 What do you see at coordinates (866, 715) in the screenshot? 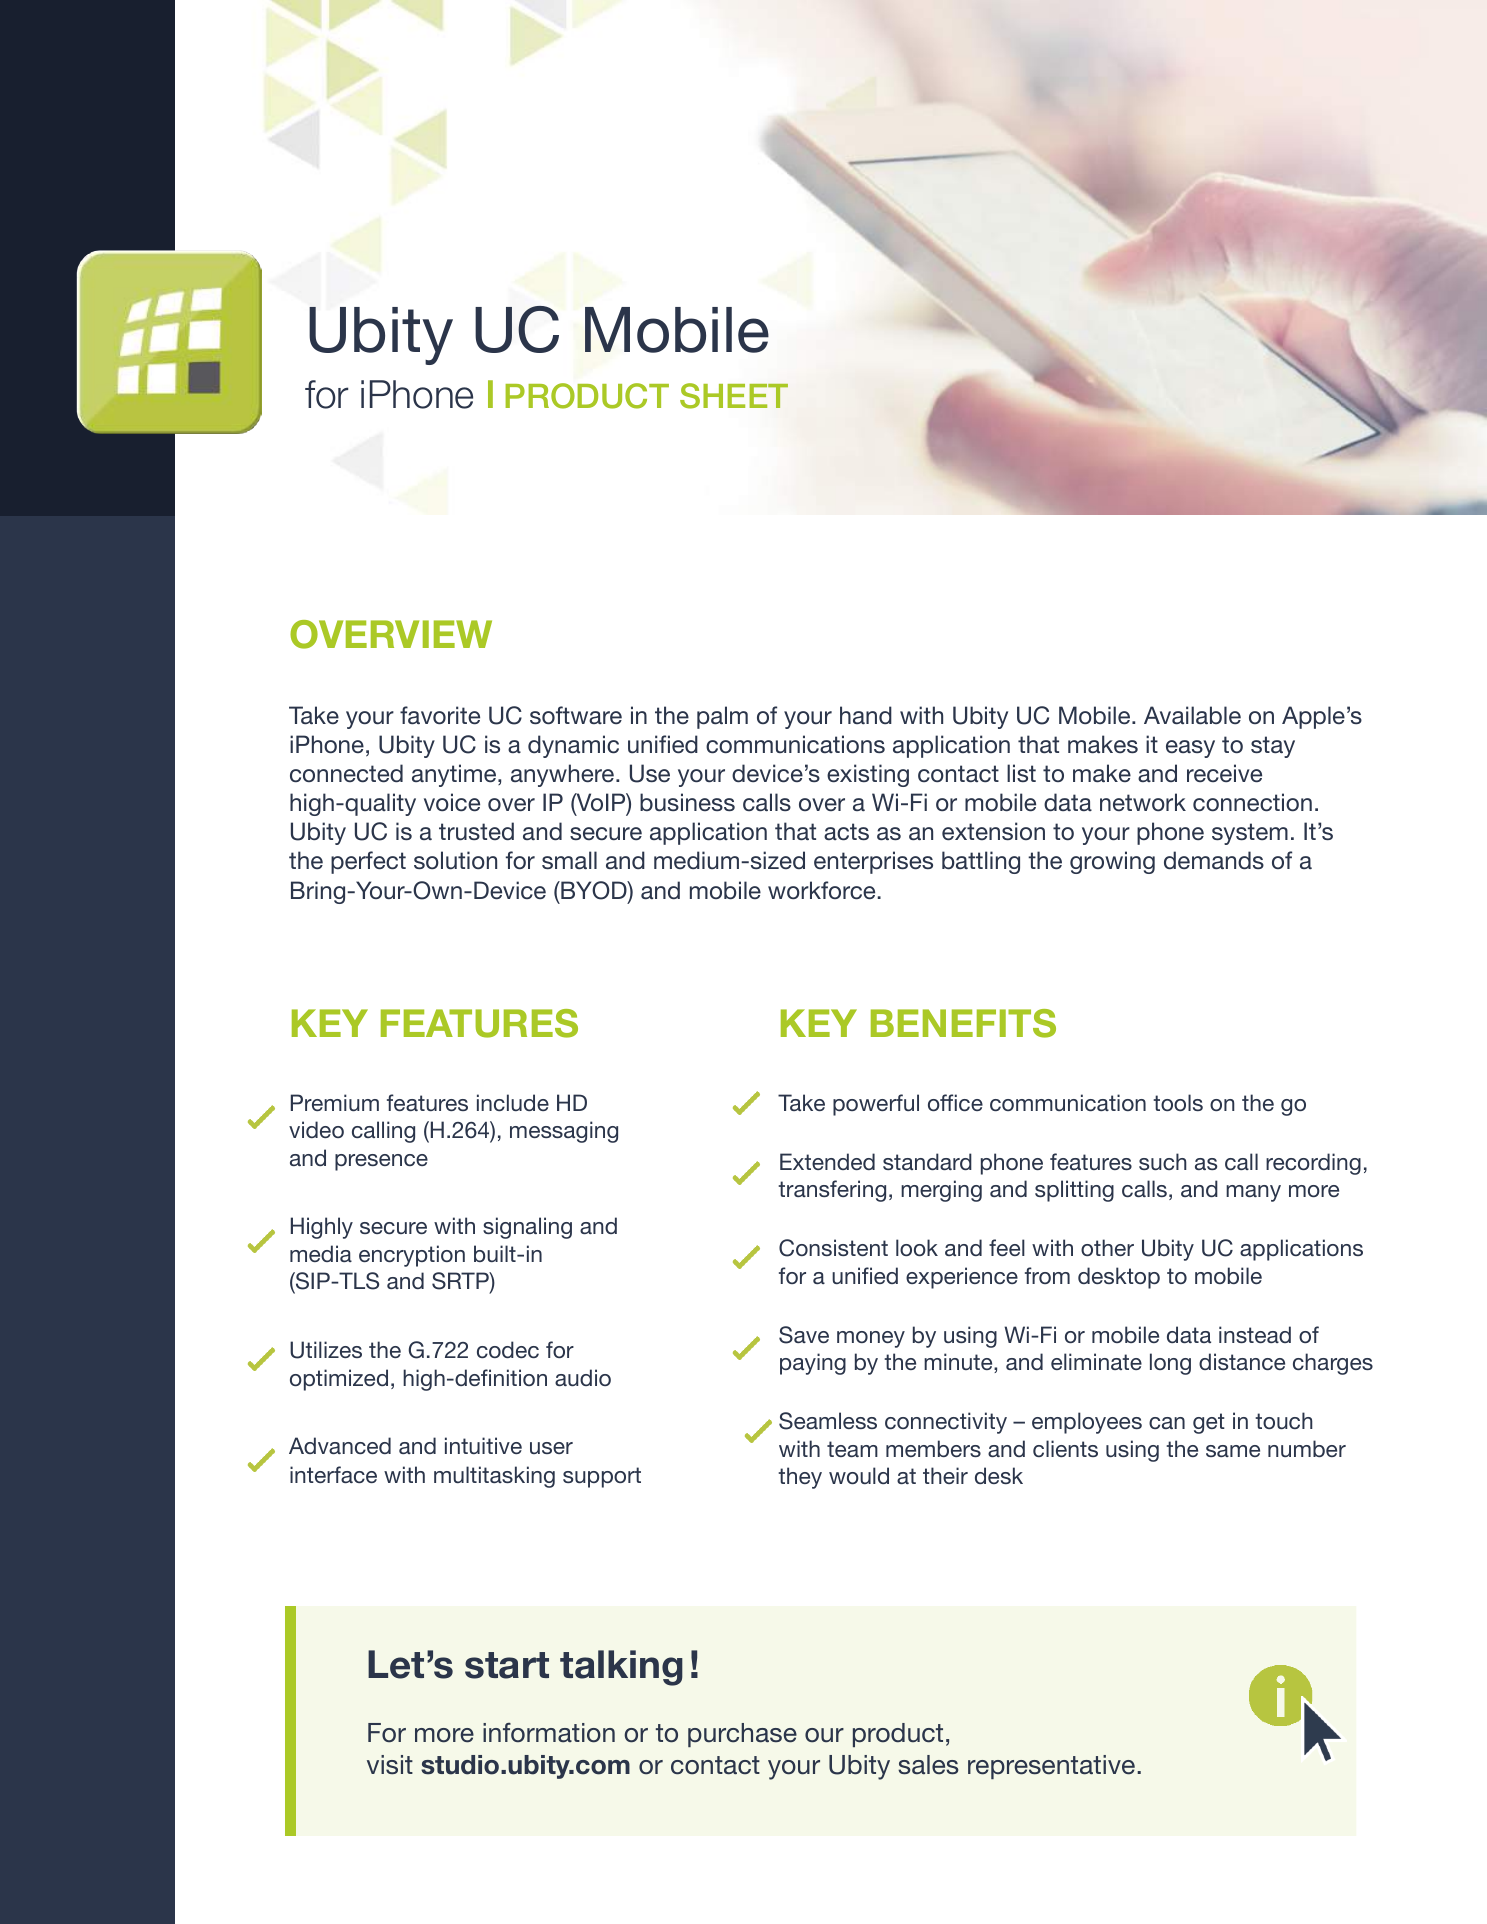
I see `hand` at bounding box center [866, 715].
